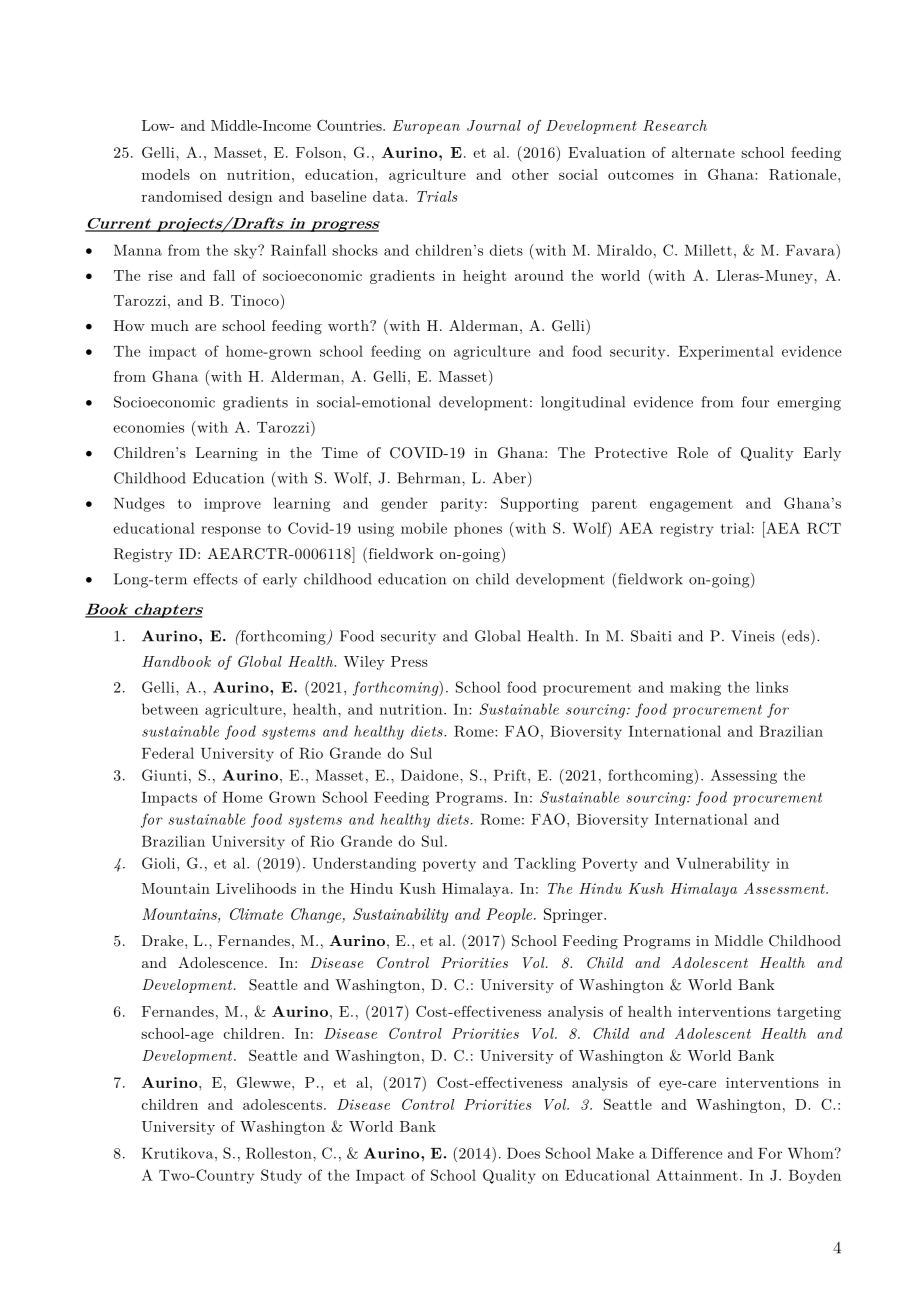 The image size is (924, 1308). I want to click on between, so click(170, 709).
